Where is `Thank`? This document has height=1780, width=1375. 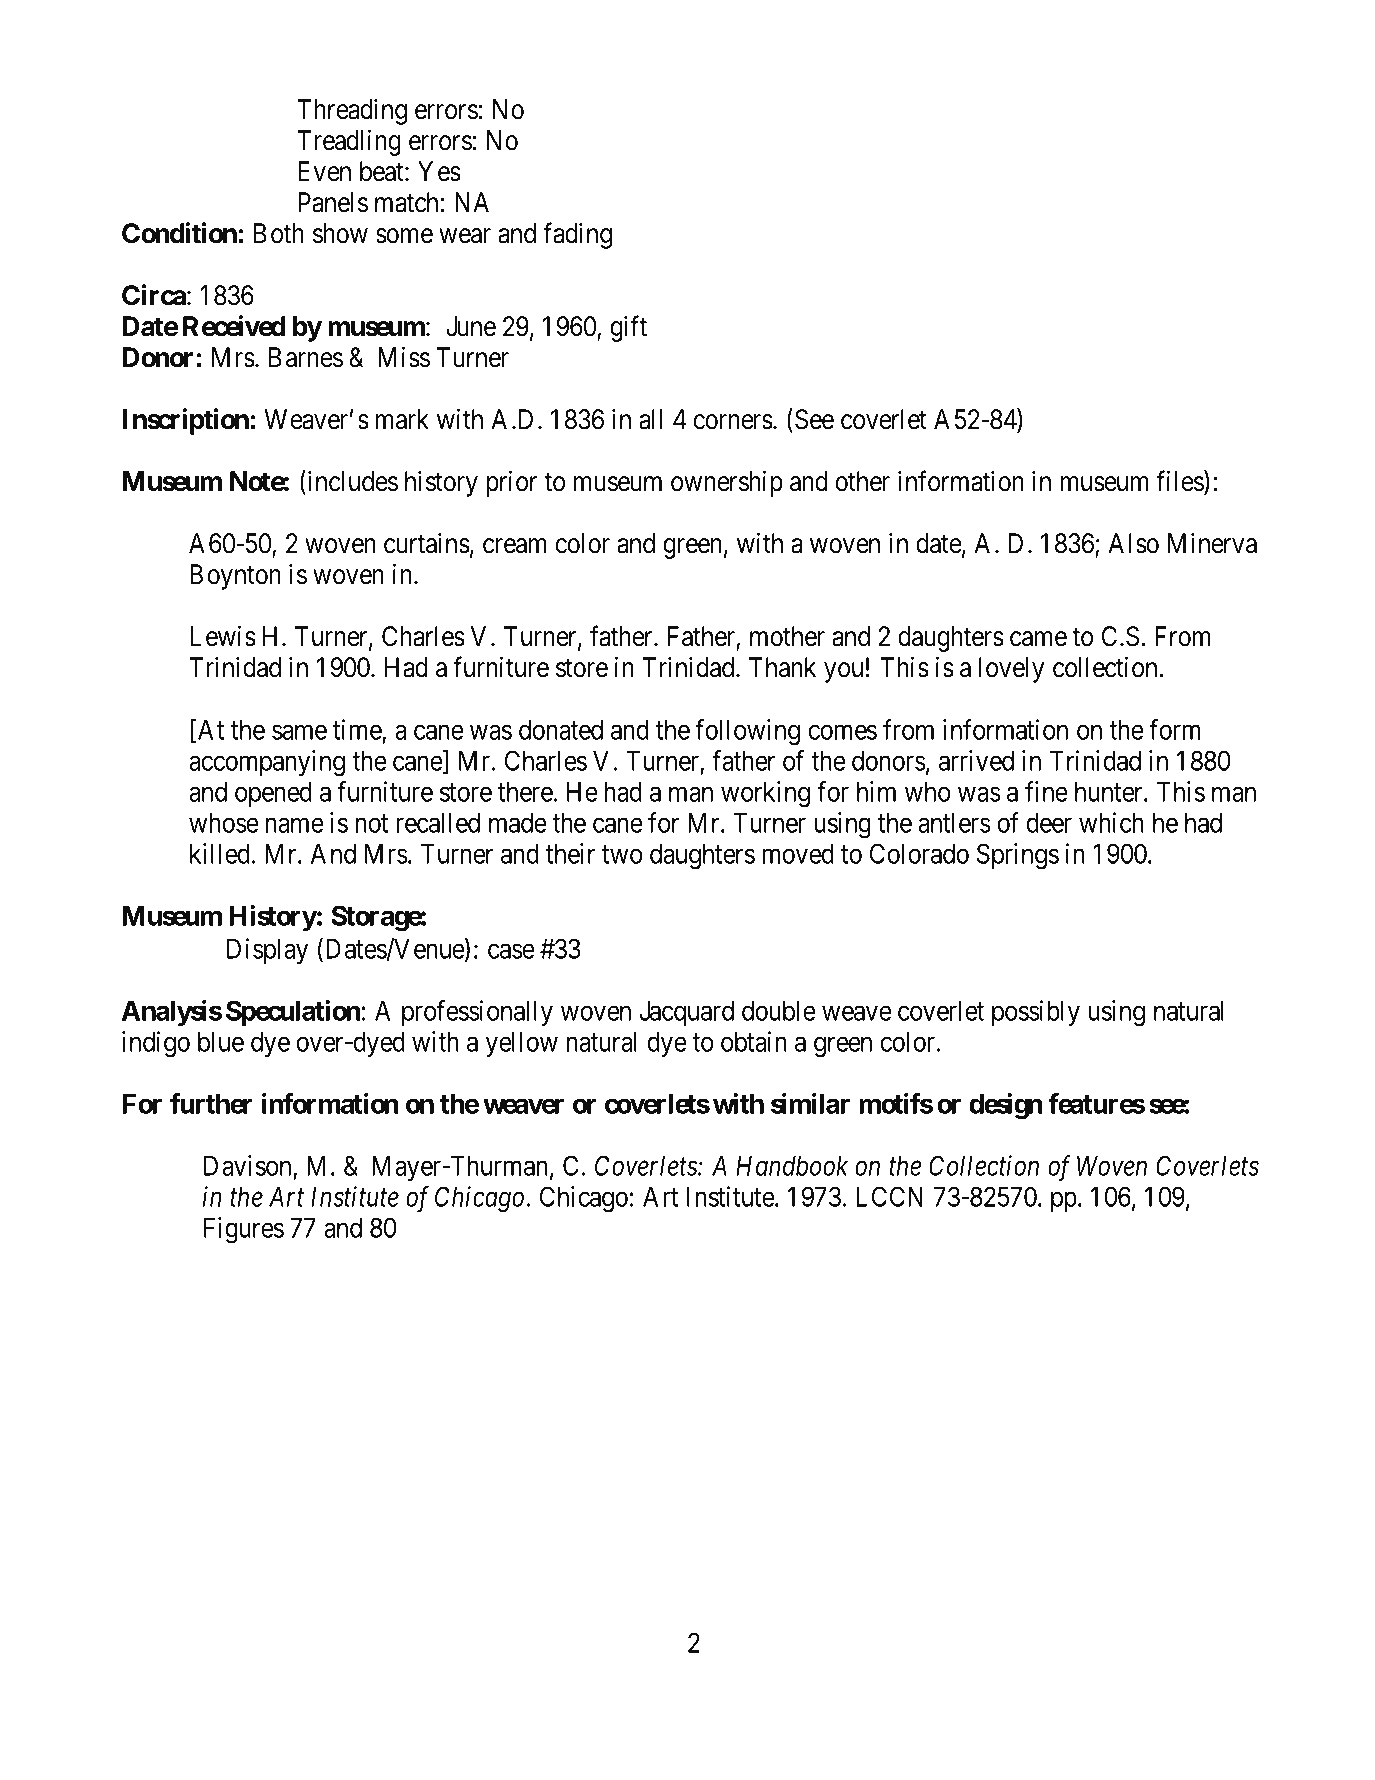
Thank is located at coordinates (782, 667).
